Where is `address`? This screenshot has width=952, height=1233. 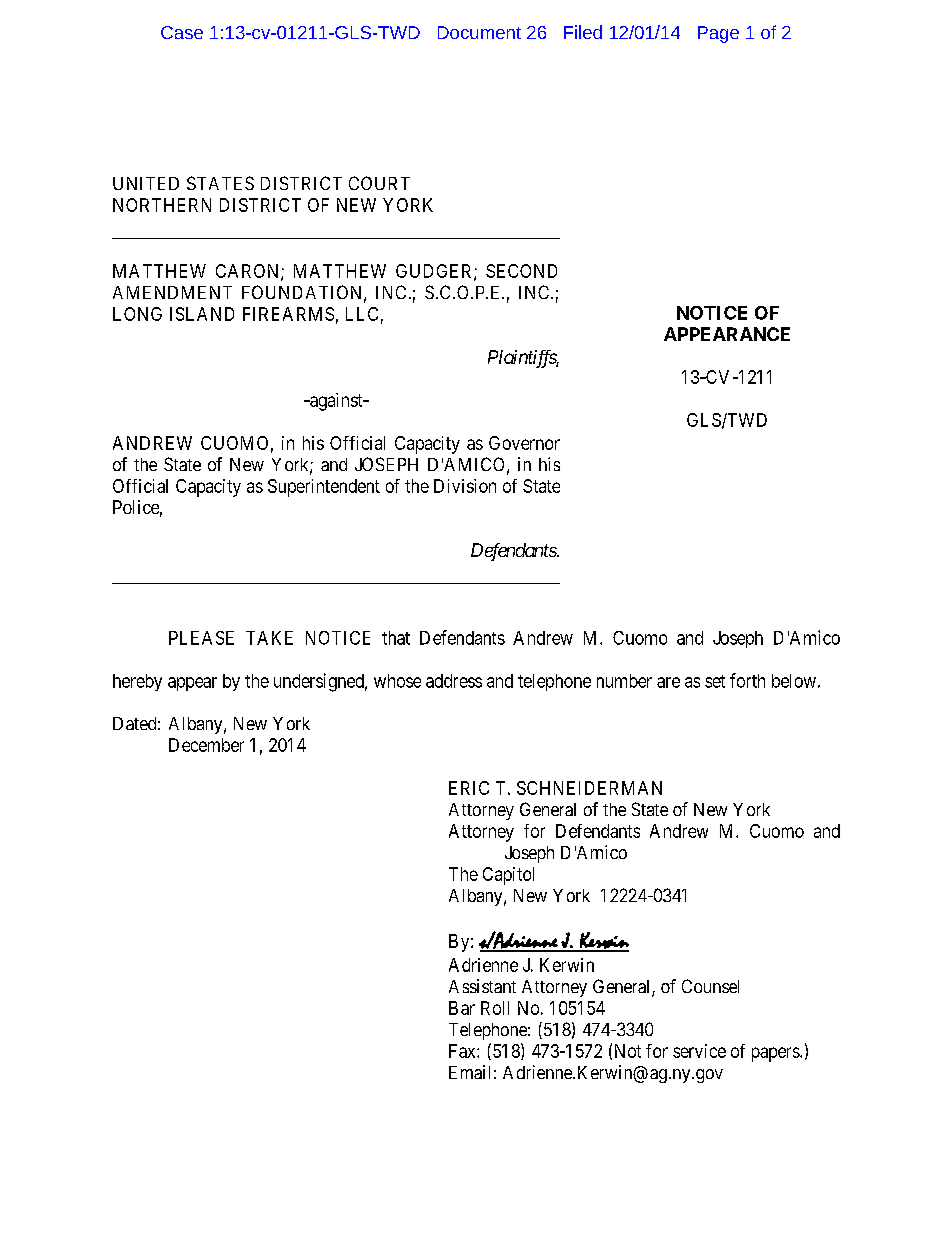
address is located at coordinates (454, 681).
